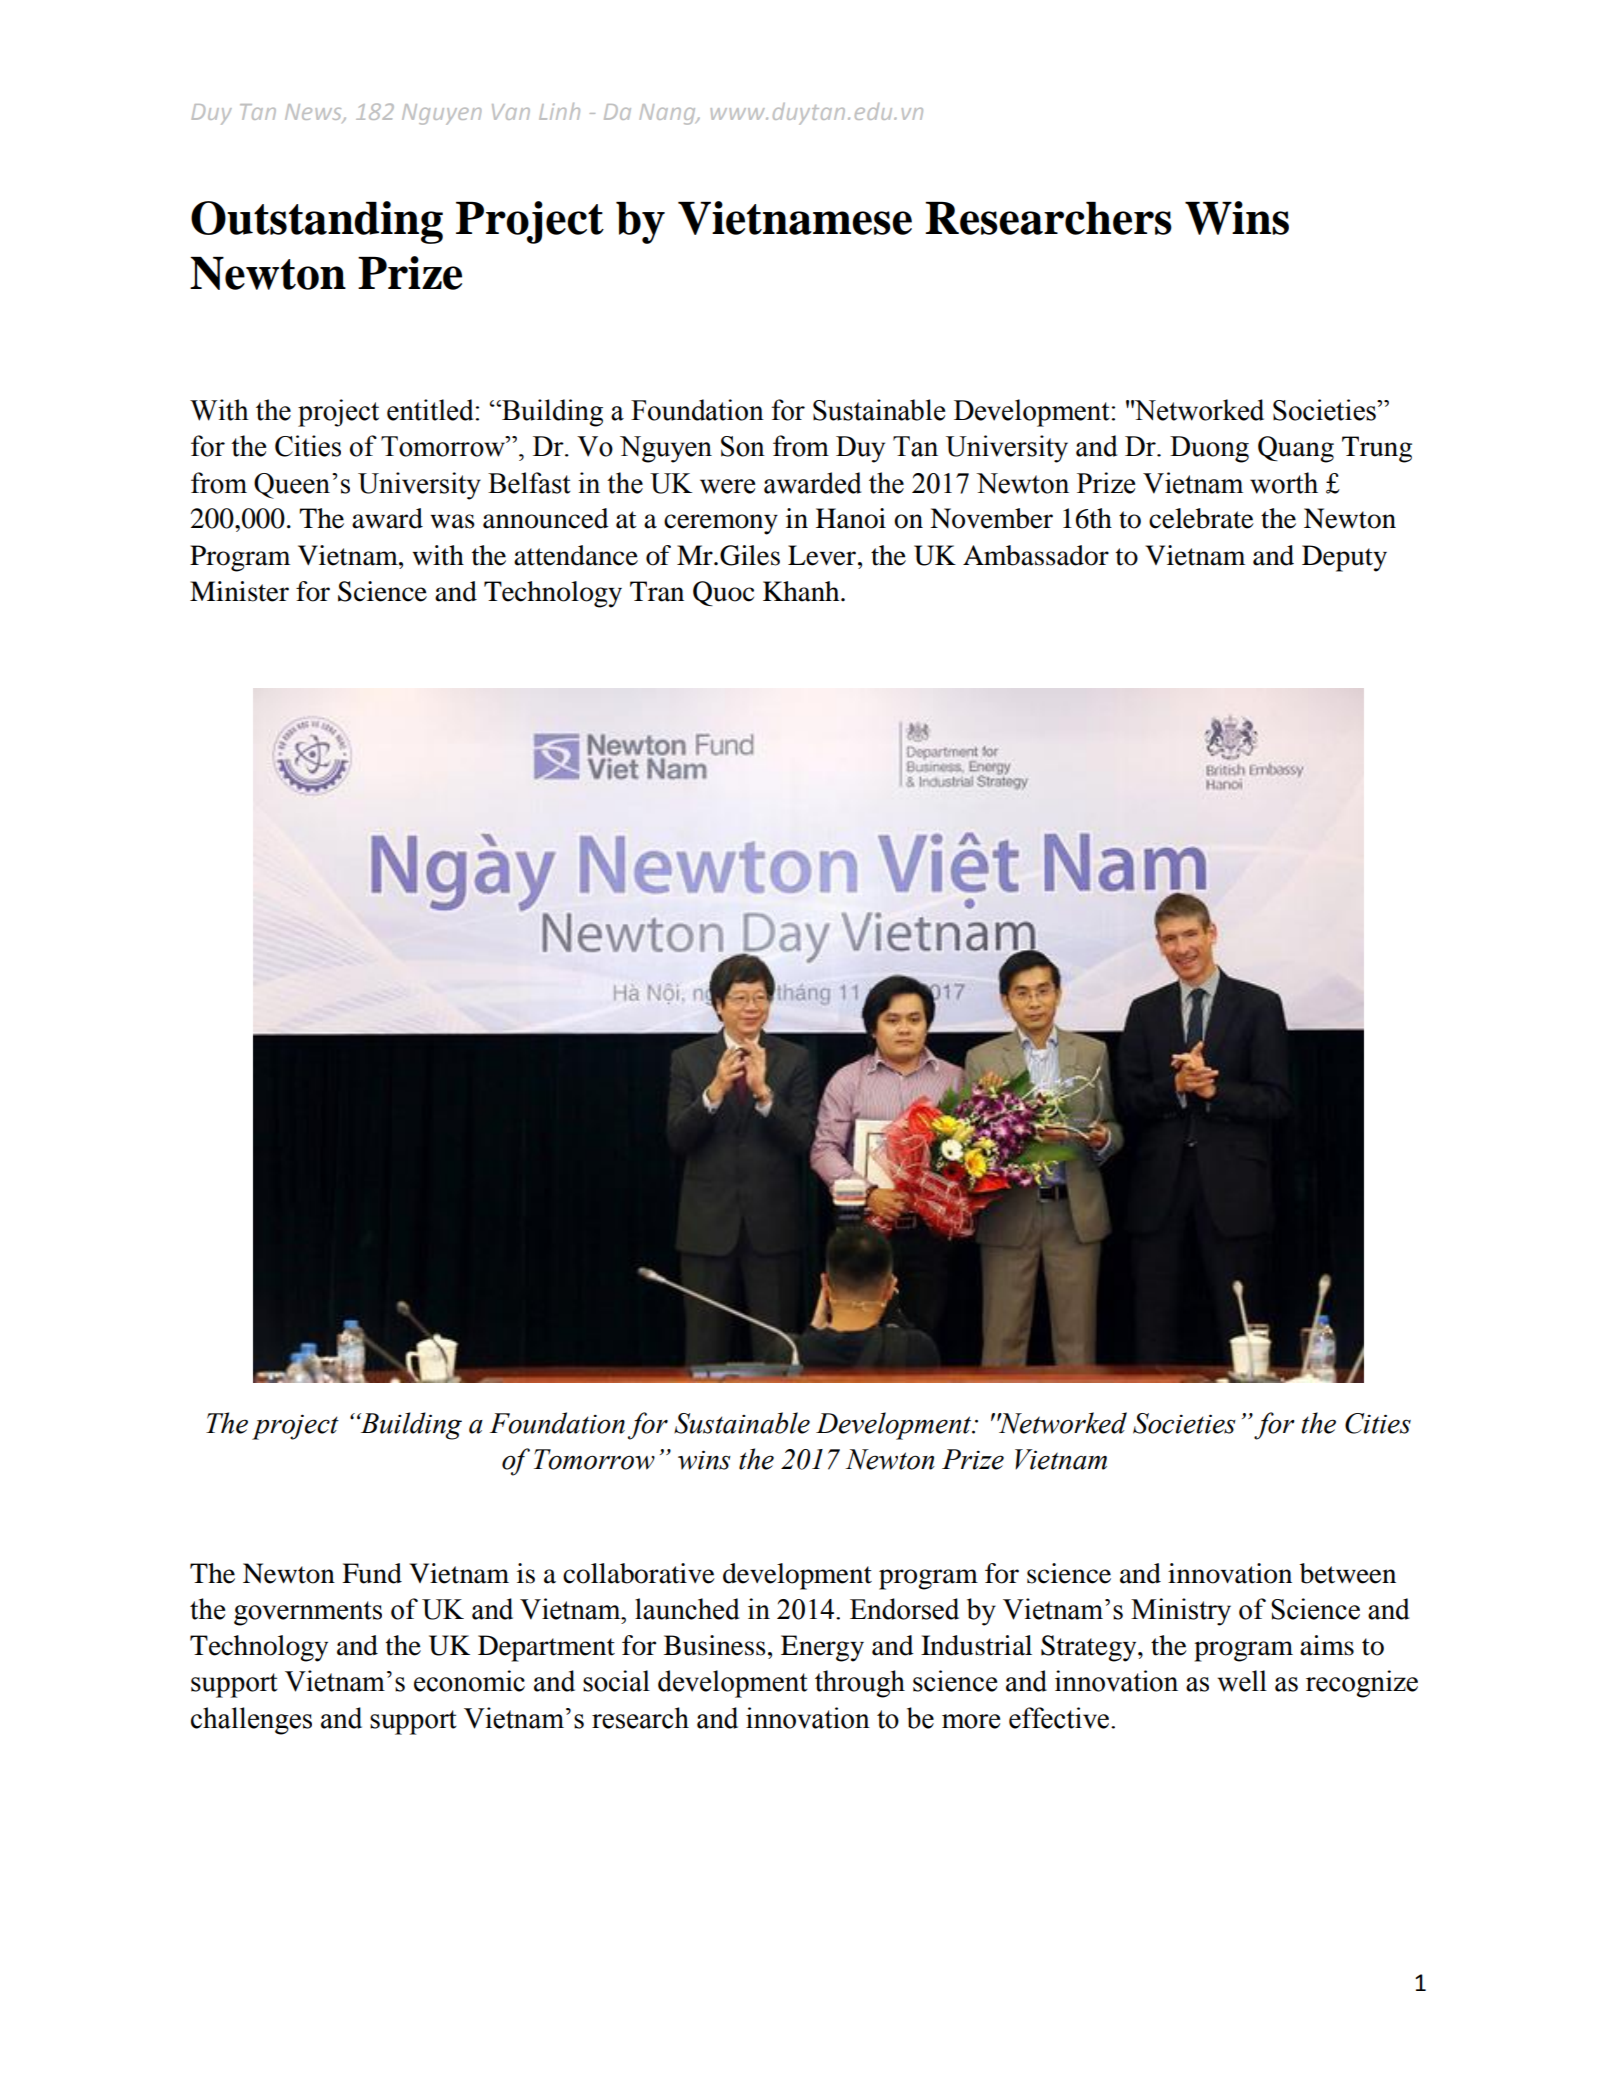 The width and height of the document is (1617, 2093). What do you see at coordinates (639, 1573) in the document?
I see `collaborative` at bounding box center [639, 1573].
